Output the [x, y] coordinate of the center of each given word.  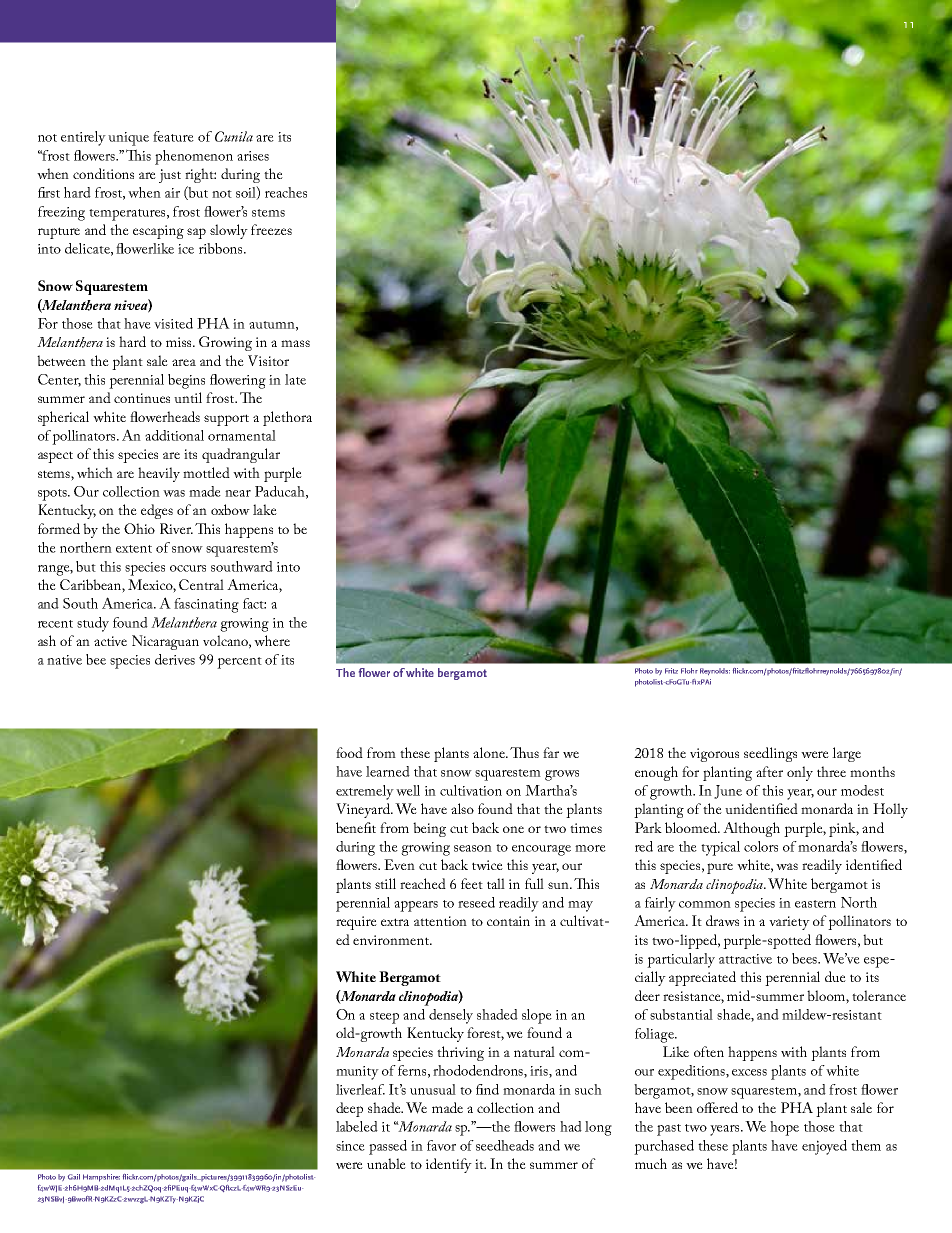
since [350, 1146]
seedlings [770, 754]
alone [490, 752]
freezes [271, 229]
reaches [286, 192]
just [170, 176]
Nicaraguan [165, 642]
